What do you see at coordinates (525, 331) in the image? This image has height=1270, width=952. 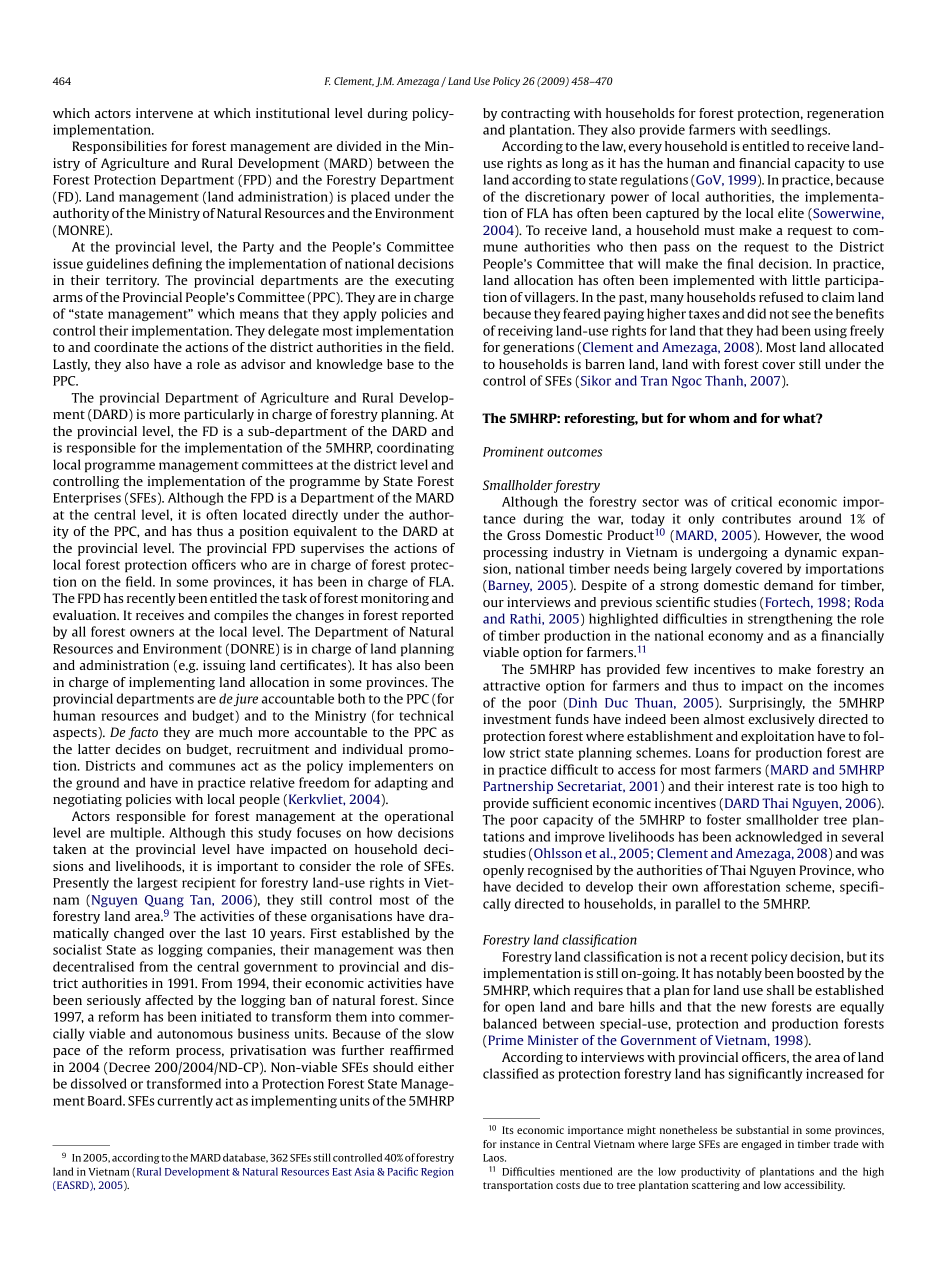 I see `receiving` at bounding box center [525, 331].
